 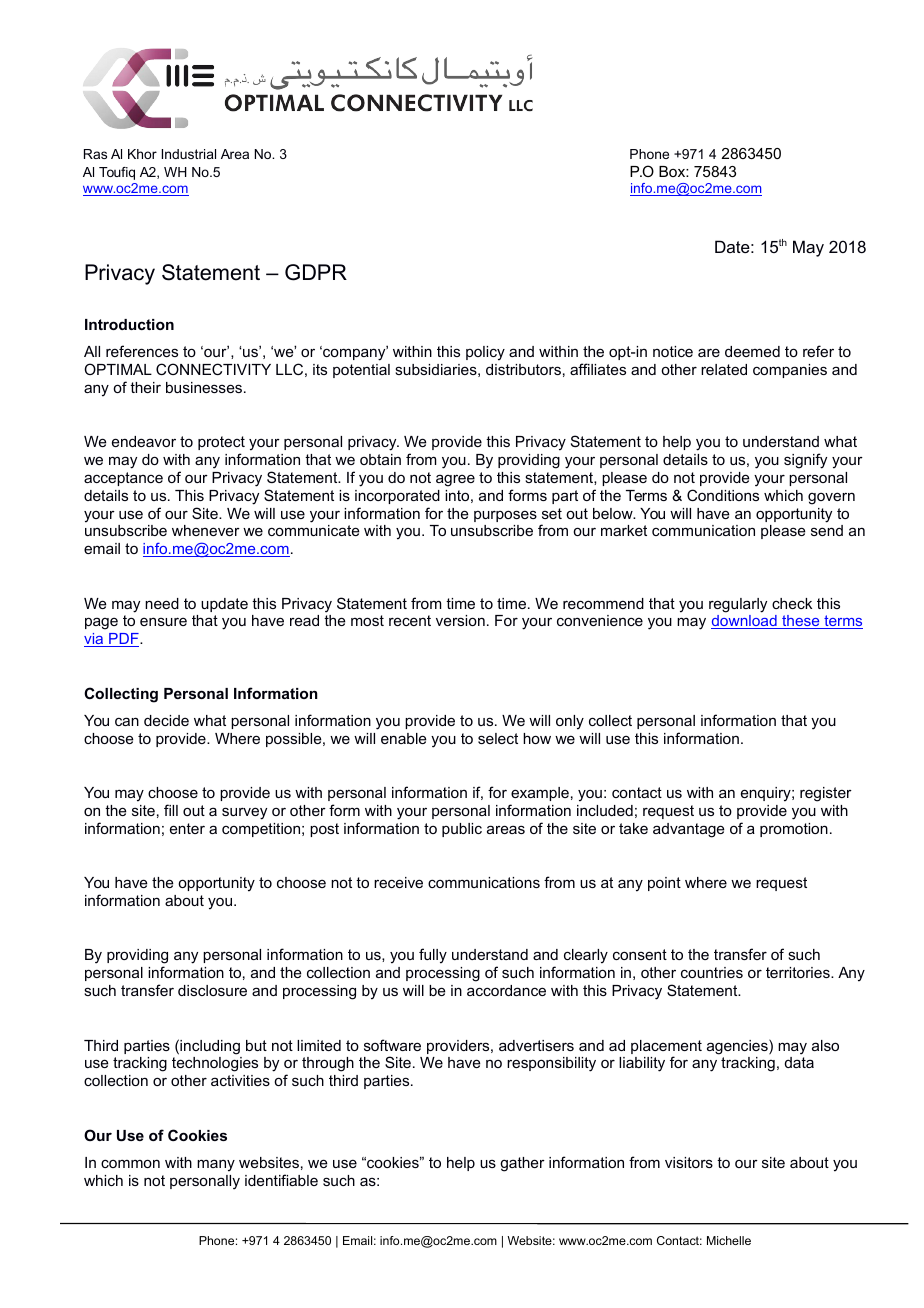 I want to click on protect, so click(x=221, y=443).
